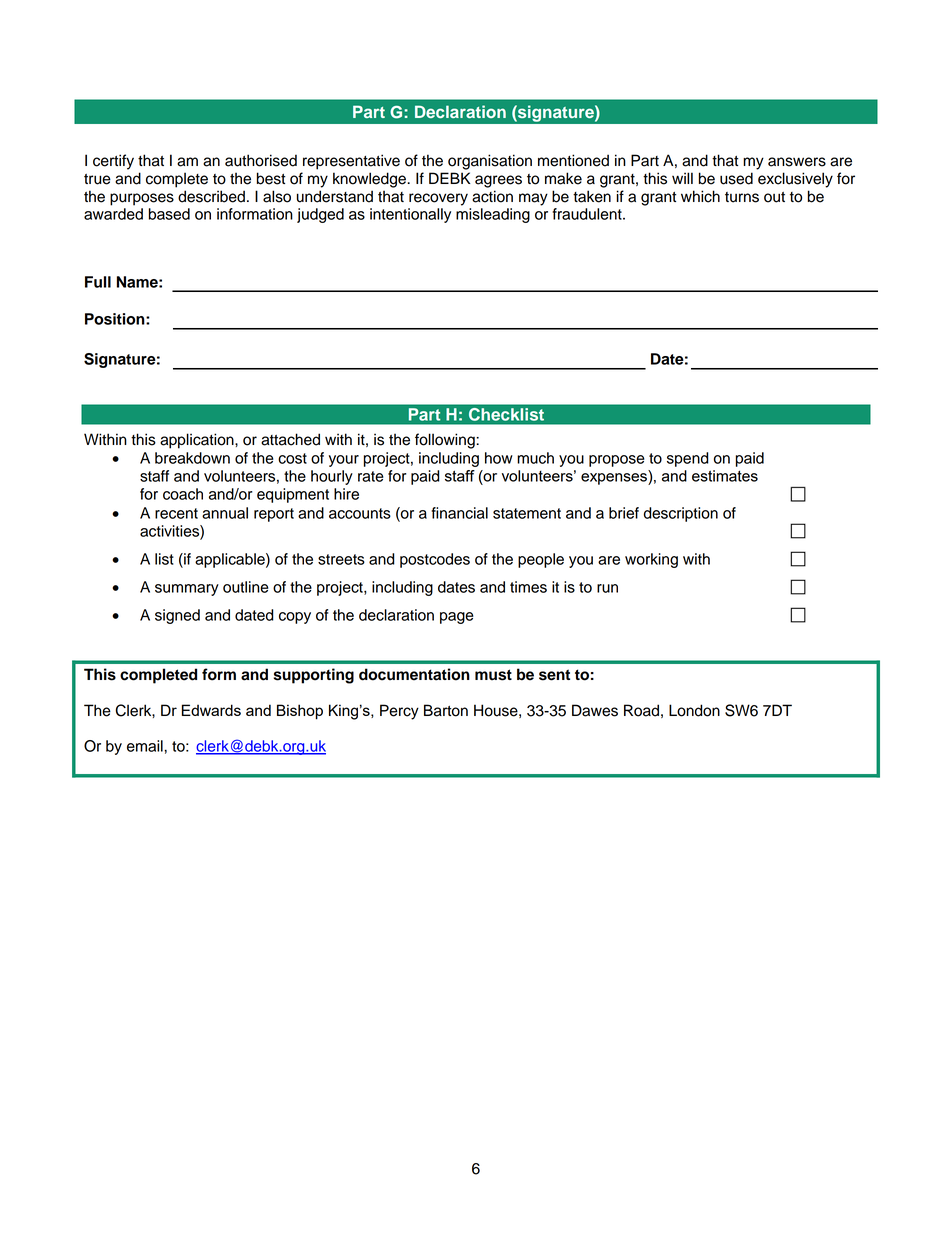 Image resolution: width=952 pixels, height=1233 pixels. What do you see at coordinates (446, 441) in the screenshot?
I see `following` at bounding box center [446, 441].
